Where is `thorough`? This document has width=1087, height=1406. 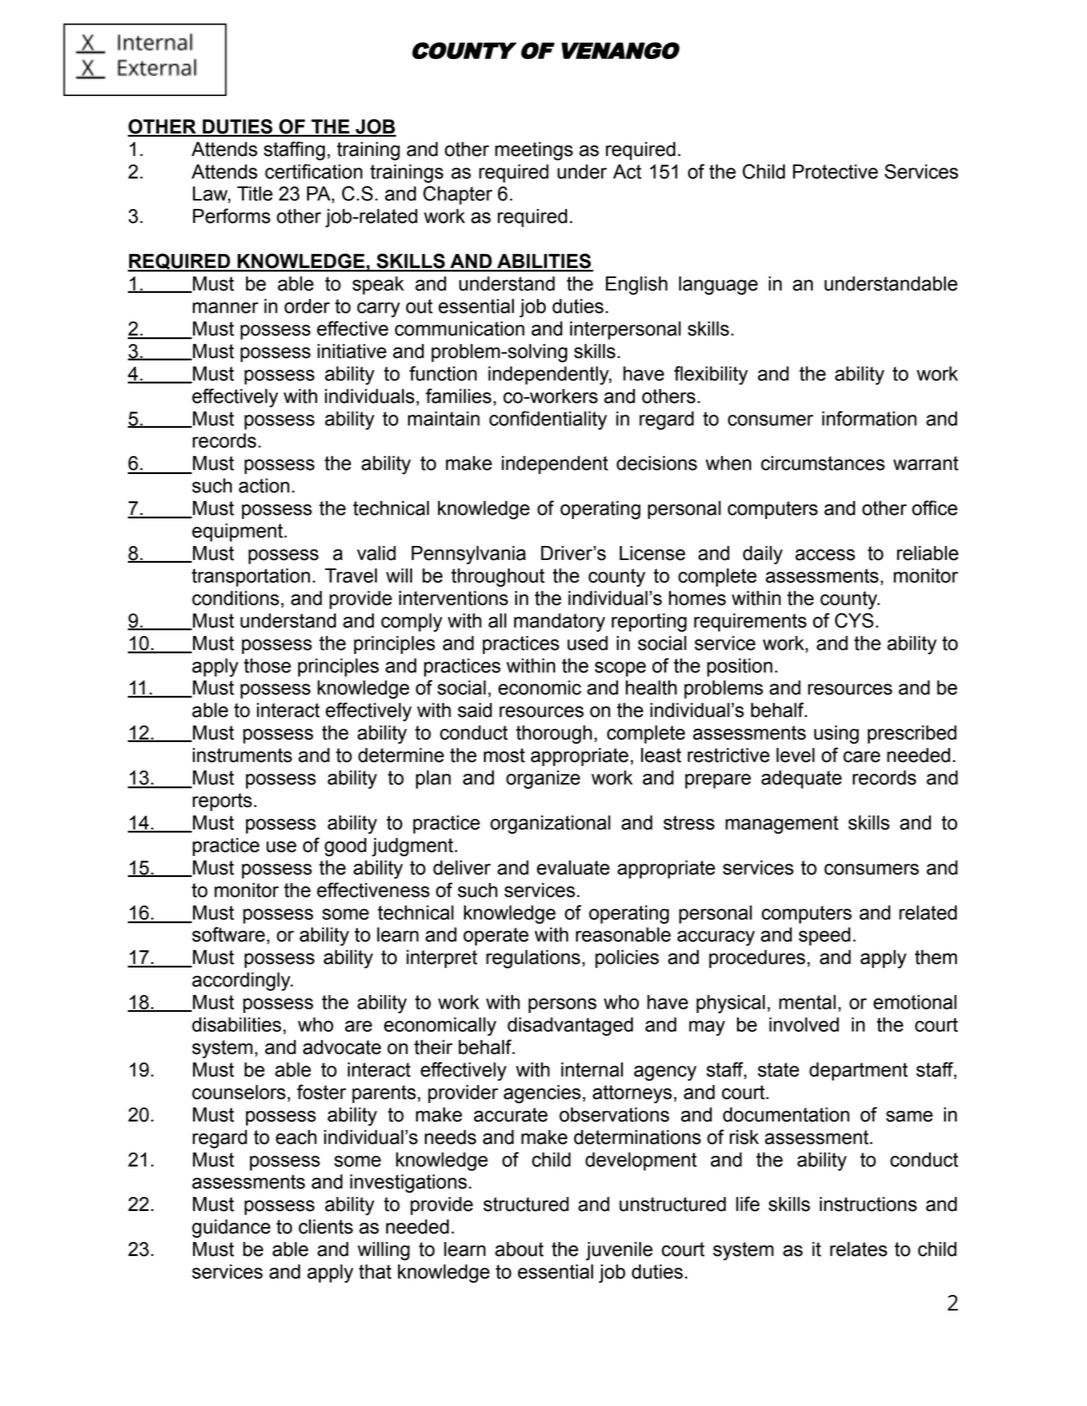
thorough is located at coordinates (554, 734).
